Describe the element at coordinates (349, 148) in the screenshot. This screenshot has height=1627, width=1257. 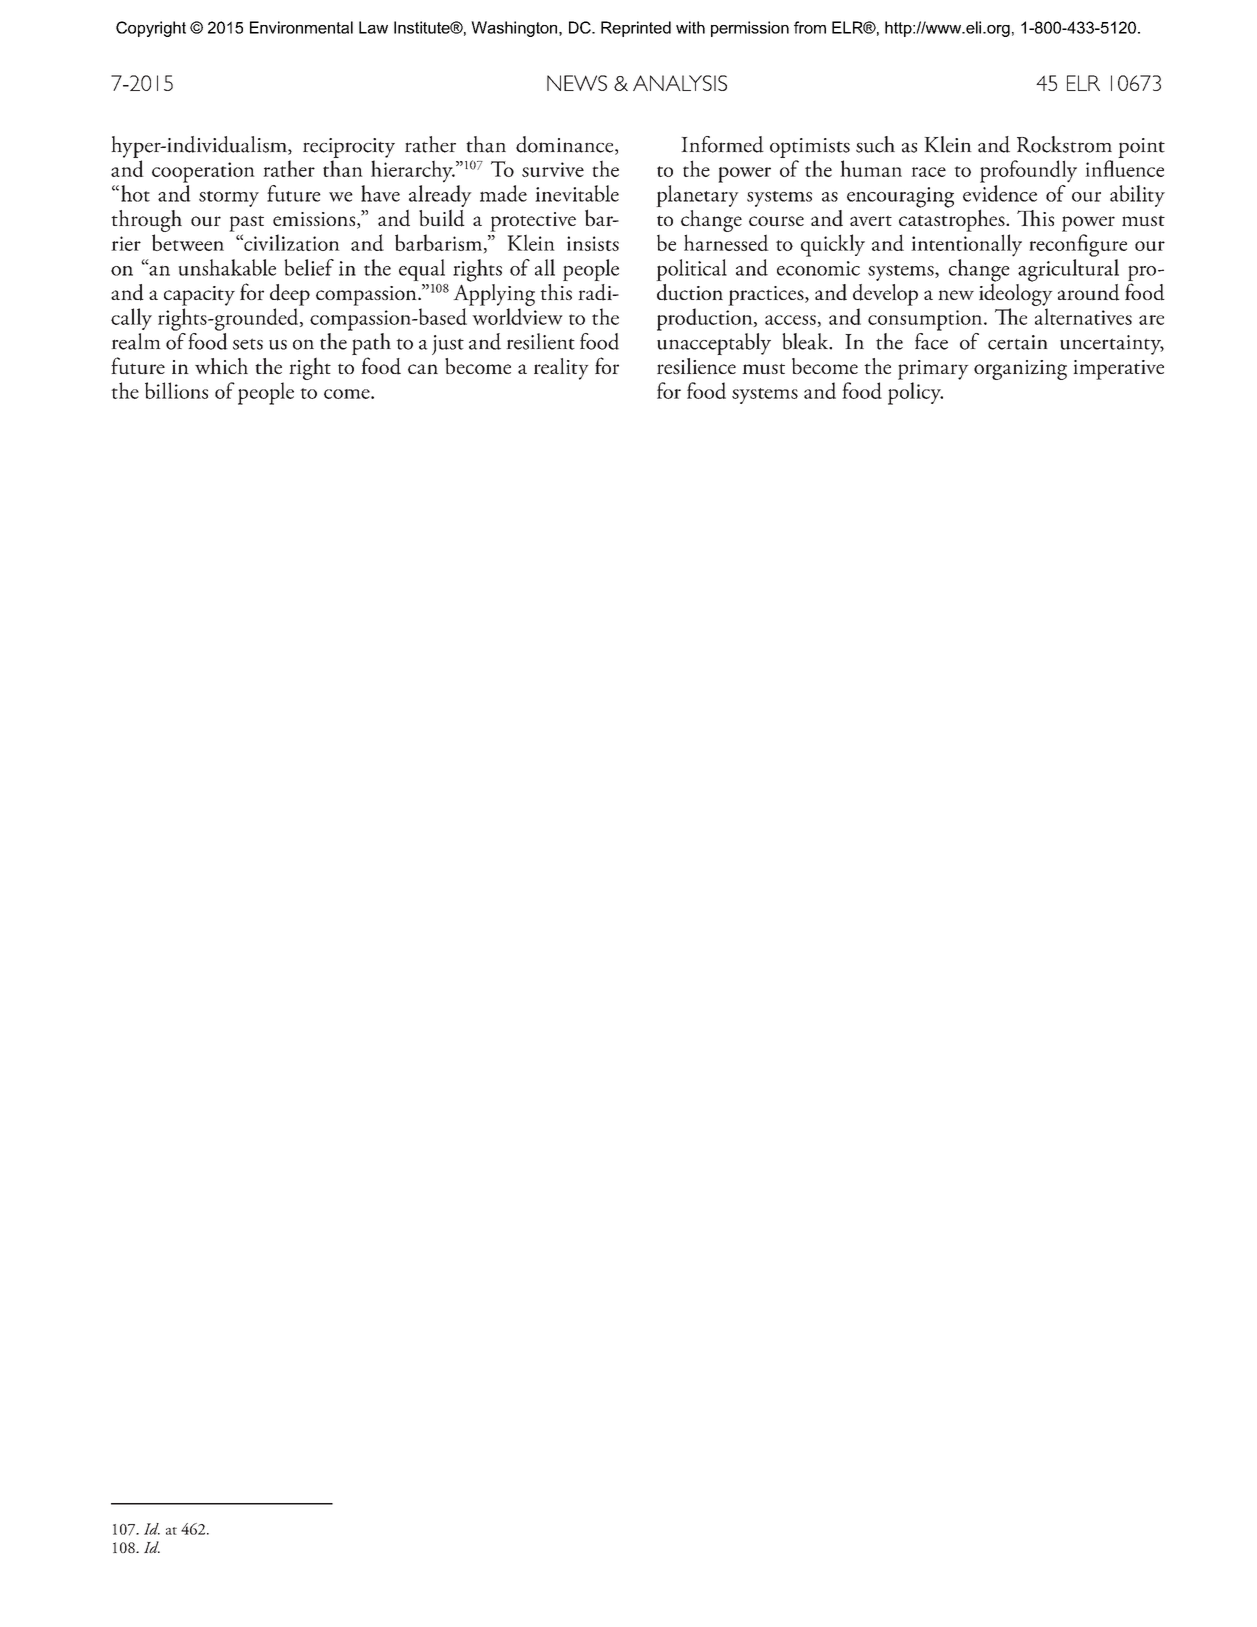
I see `reciprocity` at that location.
